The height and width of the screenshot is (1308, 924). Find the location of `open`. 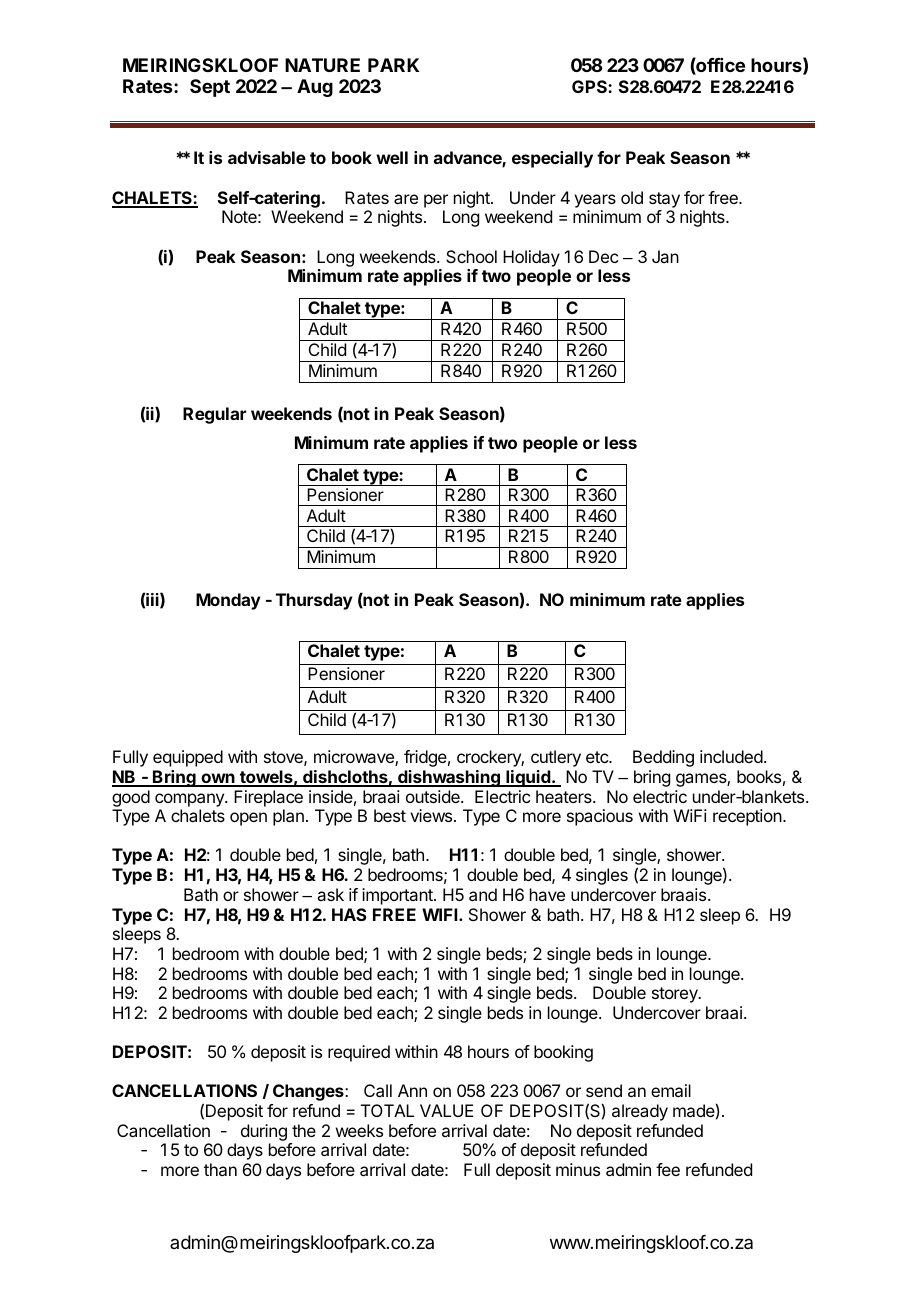

open is located at coordinates (248, 819).
